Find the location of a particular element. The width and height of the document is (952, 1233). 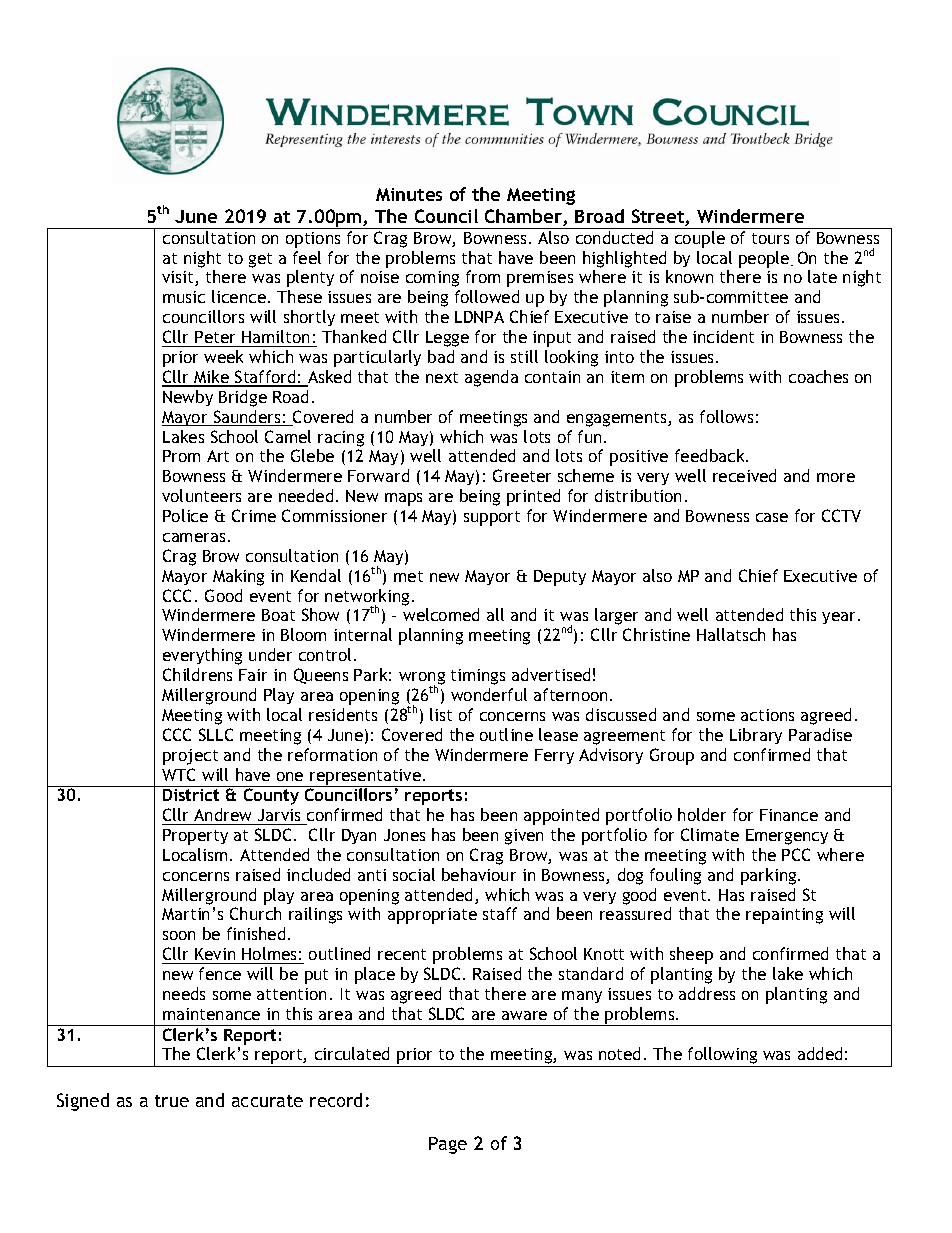

Childrens is located at coordinates (197, 674).
